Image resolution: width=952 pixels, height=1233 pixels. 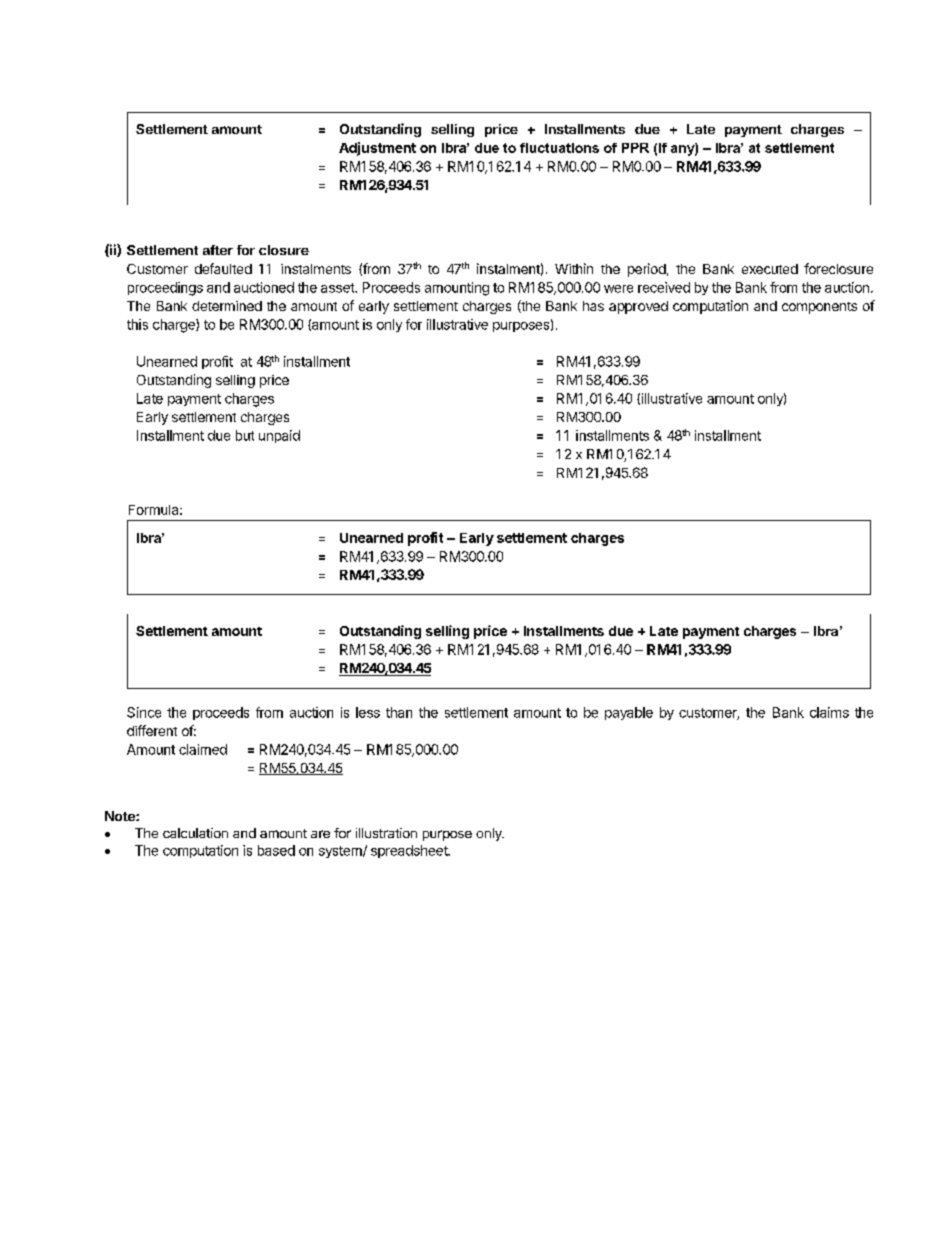 What do you see at coordinates (410, 851) in the screenshot?
I see `spreadsheet` at bounding box center [410, 851].
